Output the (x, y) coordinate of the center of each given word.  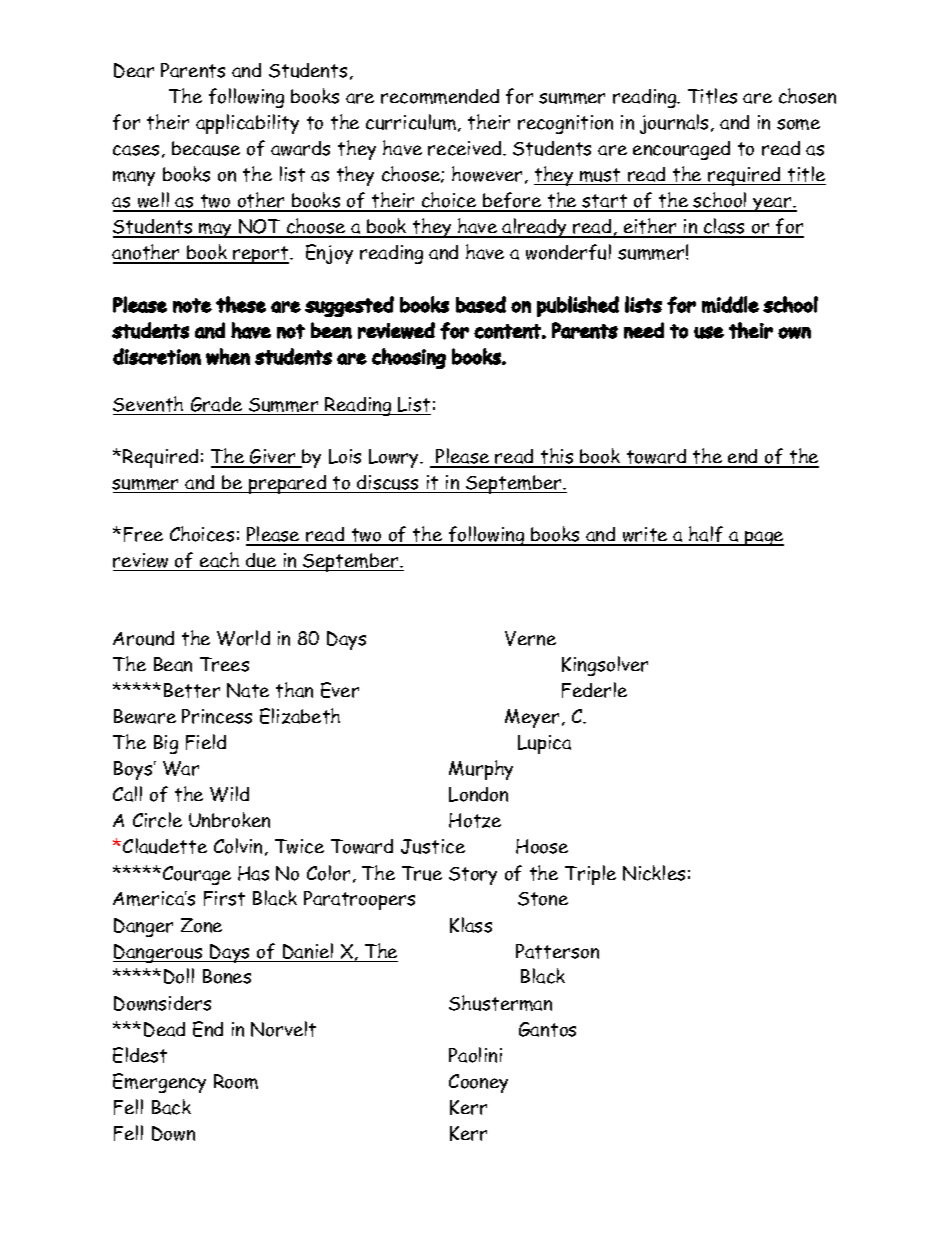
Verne (530, 638)
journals (676, 124)
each (219, 560)
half (706, 535)
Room (236, 1081)
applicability (247, 124)
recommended (440, 96)
